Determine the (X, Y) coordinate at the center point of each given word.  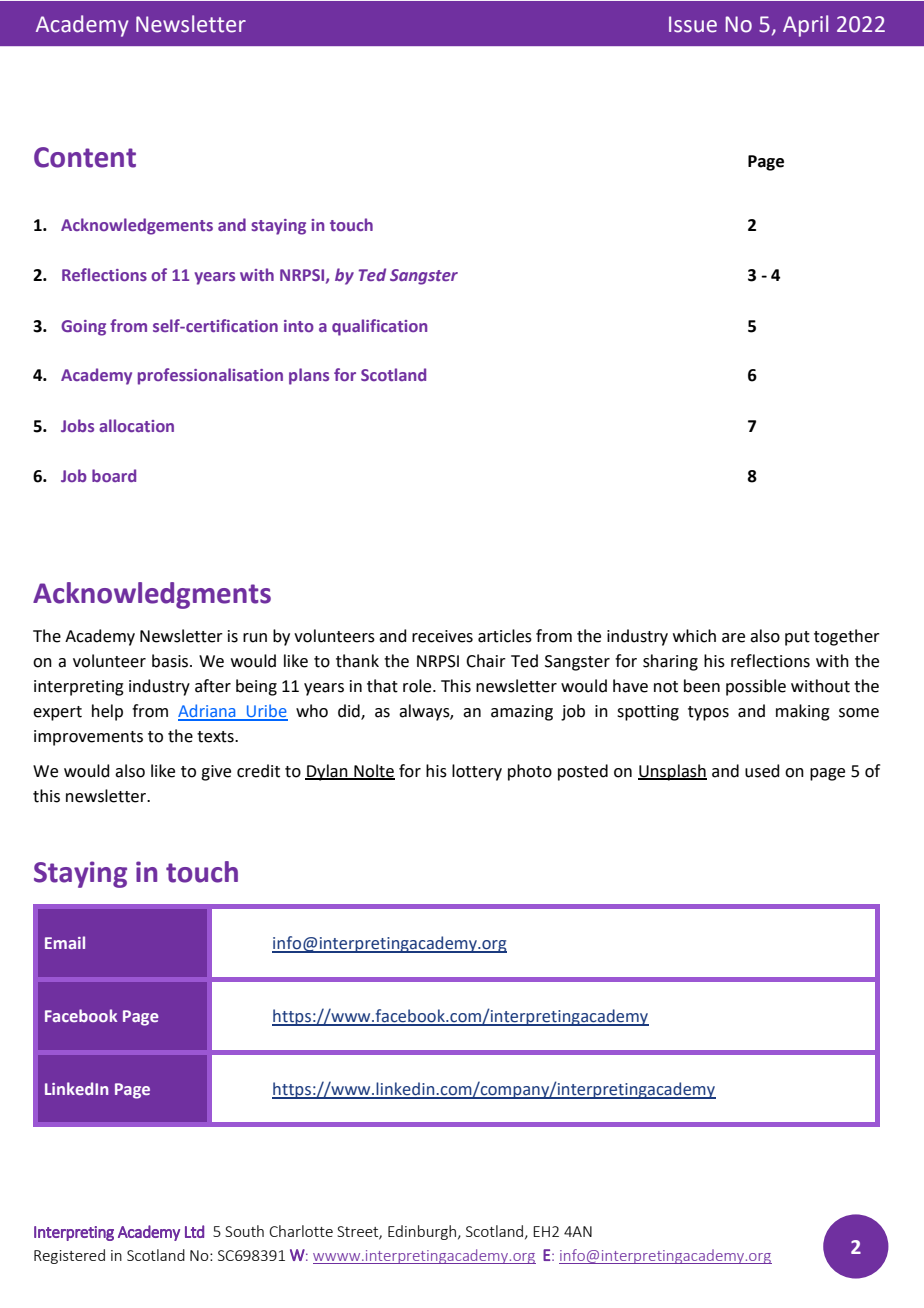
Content (85, 157)
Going (83, 328)
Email (65, 942)
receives (442, 636)
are (733, 638)
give (216, 773)
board (114, 475)
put (797, 638)
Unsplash (672, 772)
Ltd (194, 1231)
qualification (379, 327)
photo (530, 772)
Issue (693, 24)
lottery (477, 772)
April (805, 26)
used (762, 771)
